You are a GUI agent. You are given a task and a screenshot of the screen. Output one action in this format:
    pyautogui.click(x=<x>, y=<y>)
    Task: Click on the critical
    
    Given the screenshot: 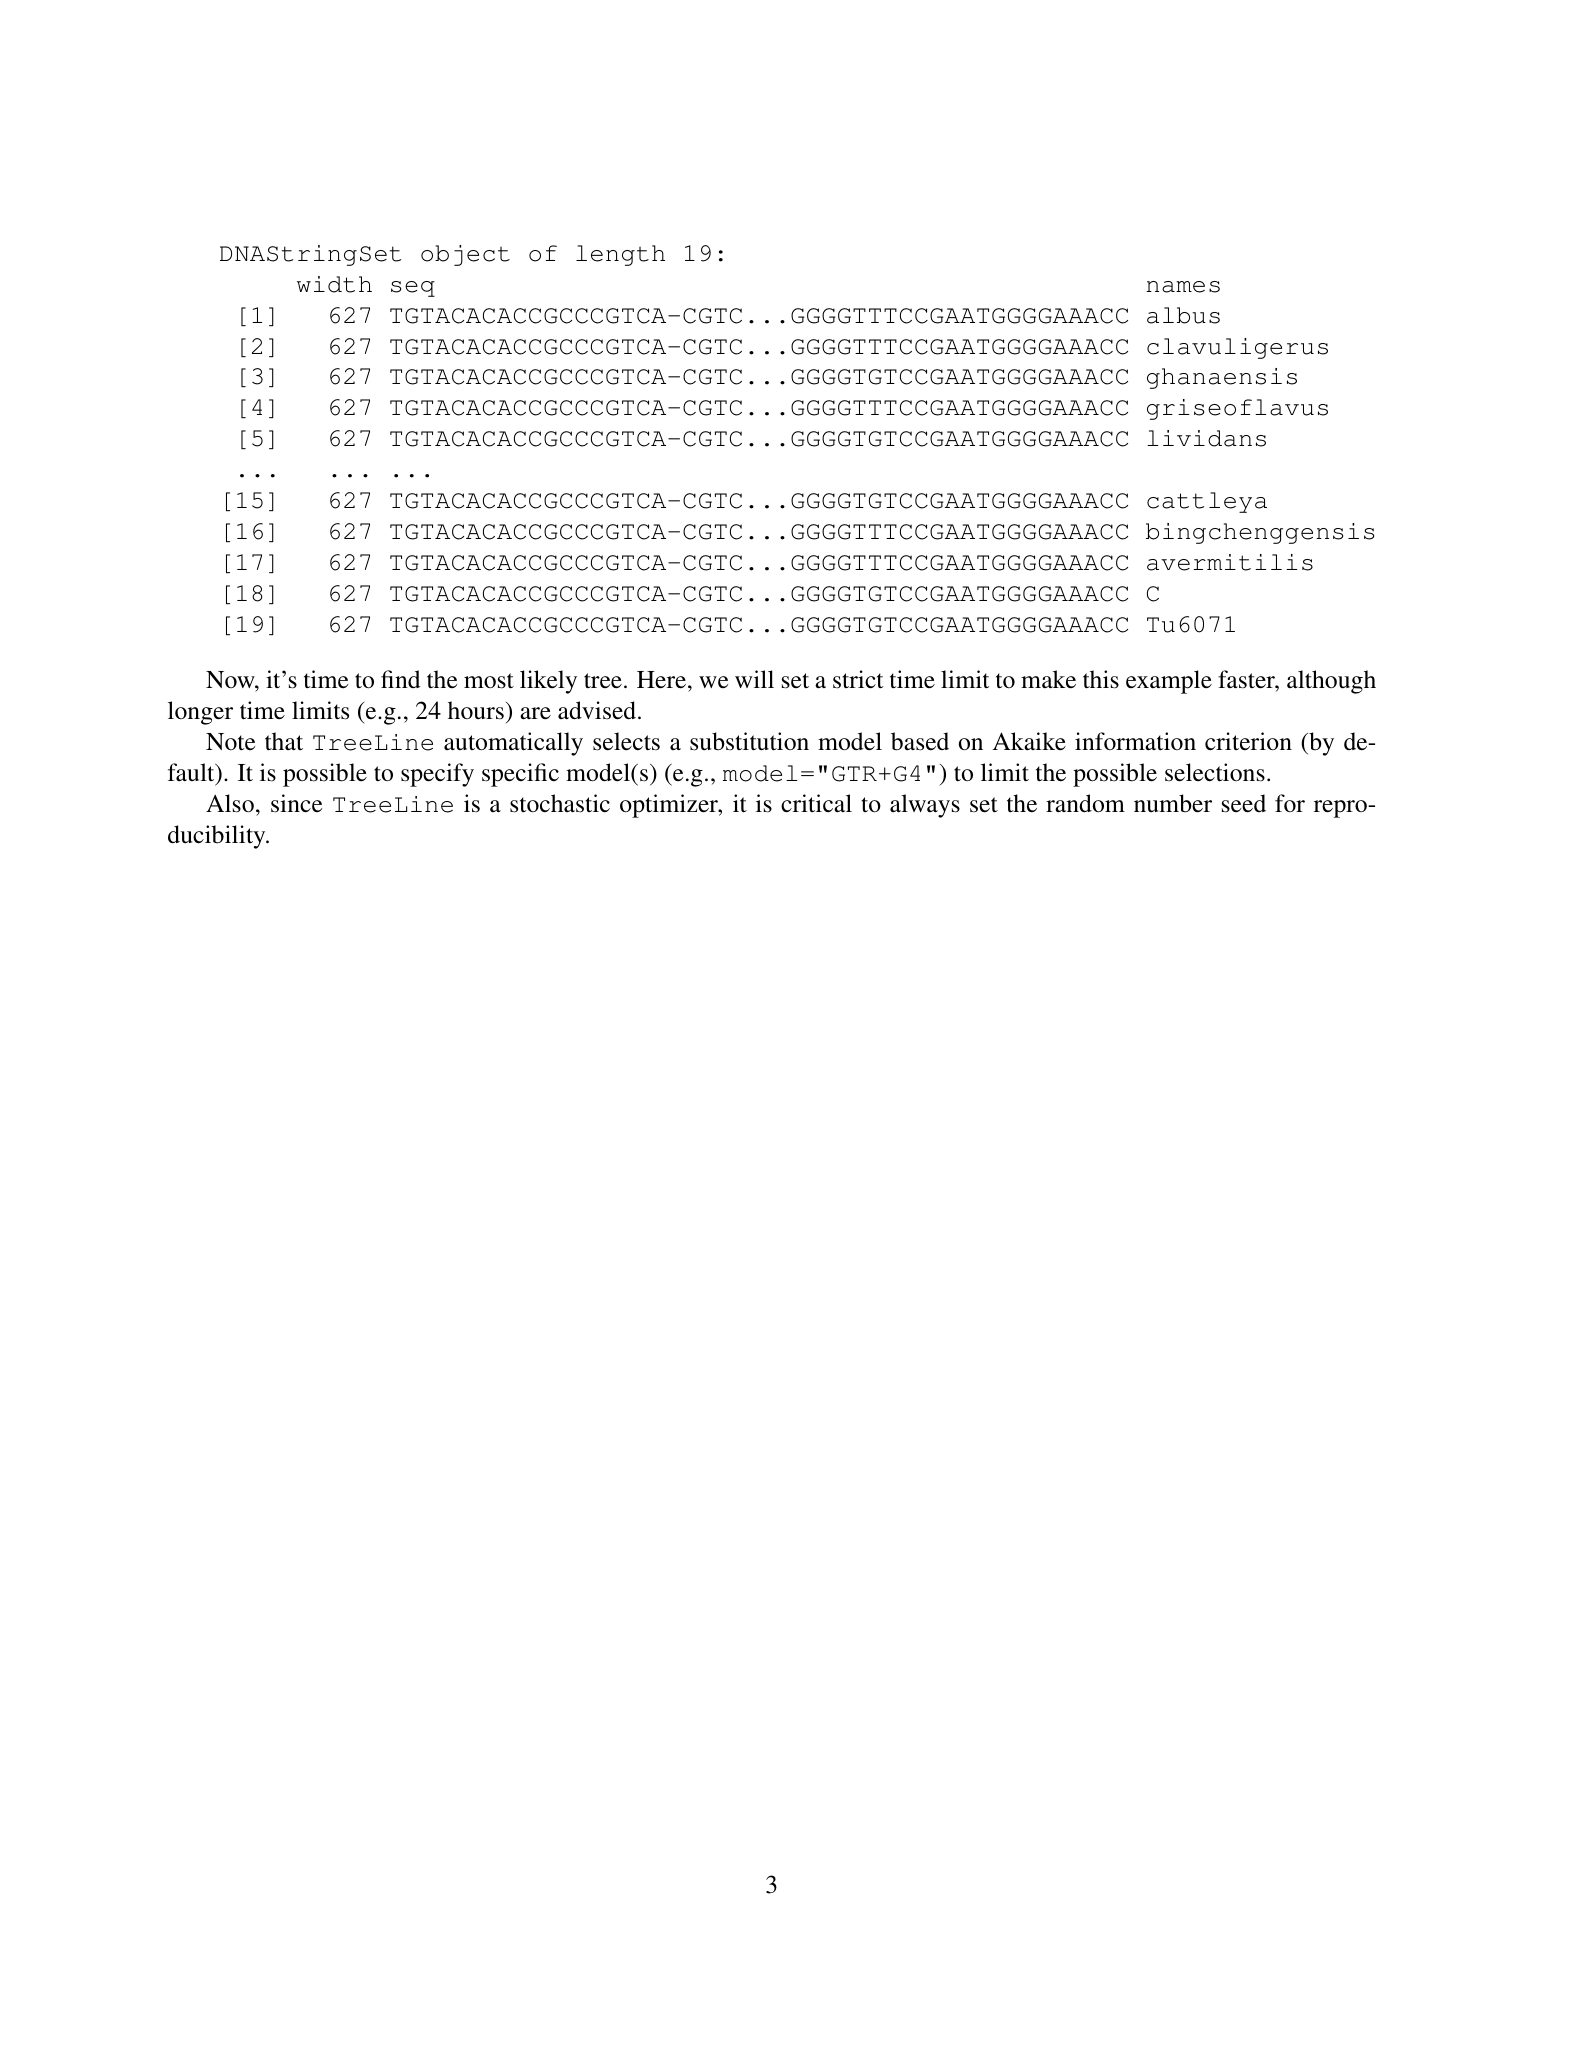 What is the action you would take?
    pyautogui.click(x=816, y=803)
